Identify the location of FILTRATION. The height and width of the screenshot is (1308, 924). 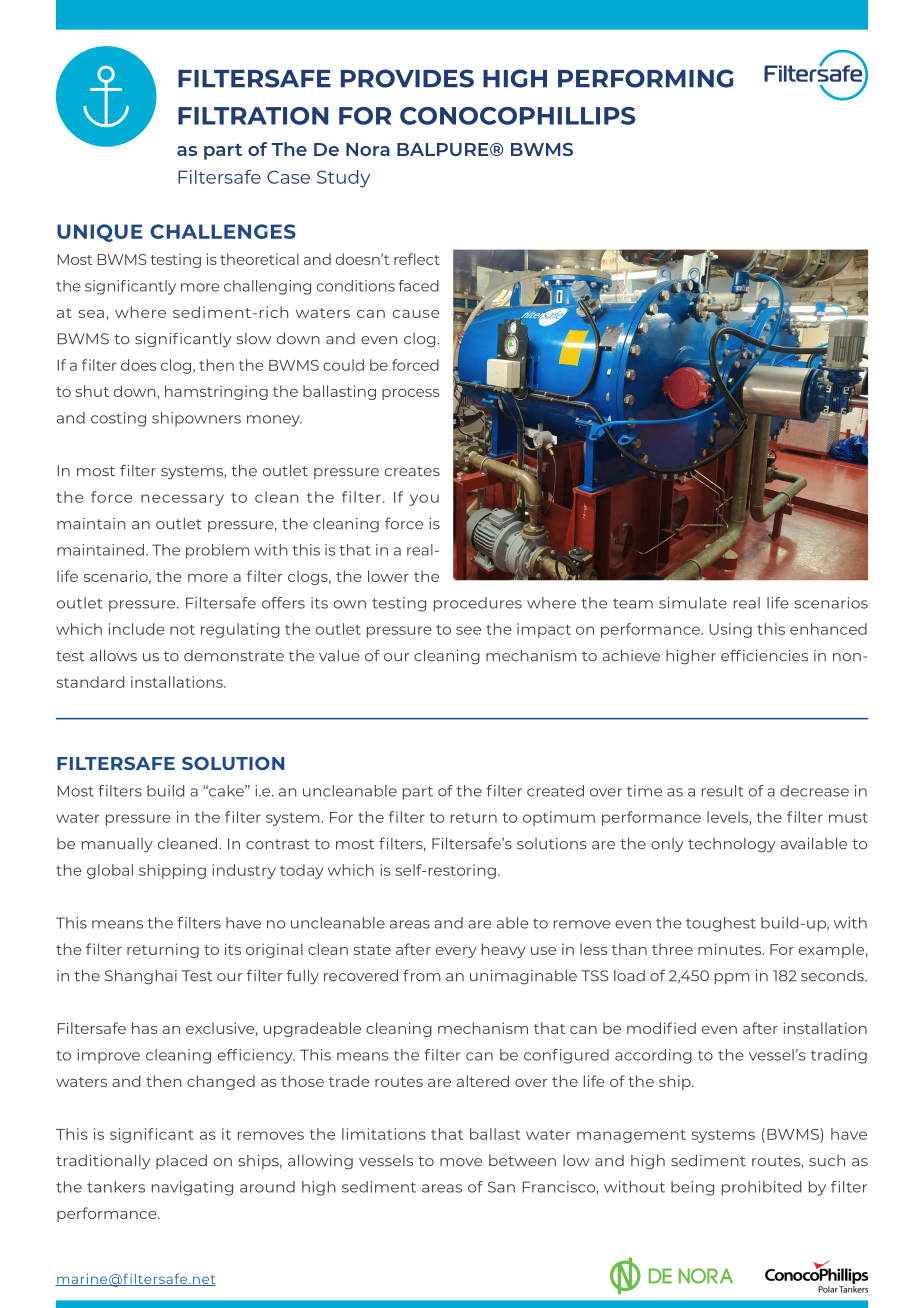
(253, 116).
